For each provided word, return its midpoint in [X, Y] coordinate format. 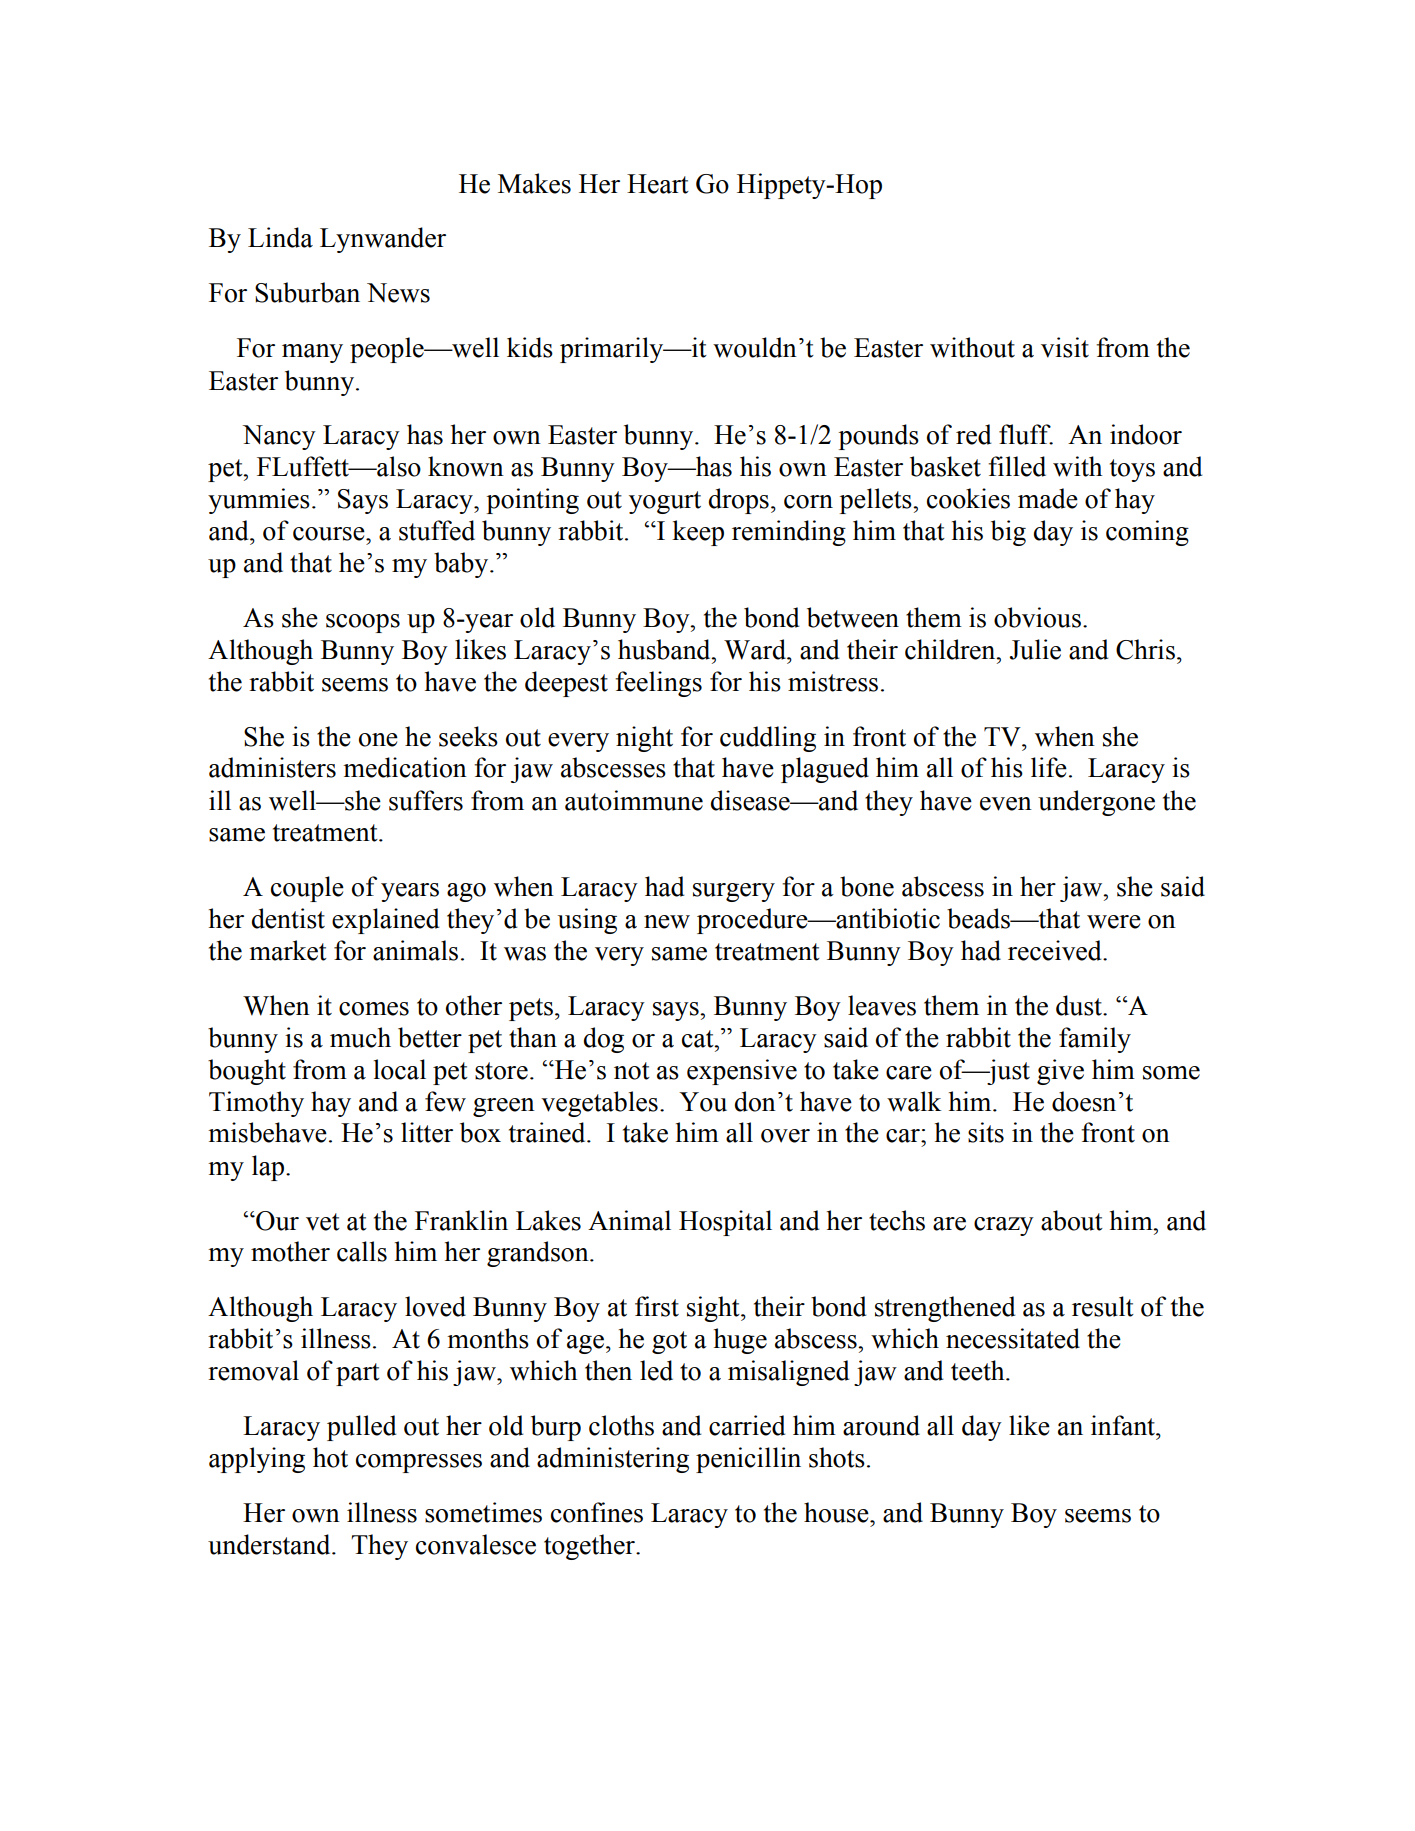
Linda [280, 237]
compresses [419, 1463]
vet [323, 1222]
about [1072, 1220]
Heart [658, 184]
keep [698, 533]
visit [1065, 347]
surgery [734, 892]
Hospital [725, 1223]
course [330, 534]
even [1006, 804]
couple [307, 889]
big [1008, 533]
